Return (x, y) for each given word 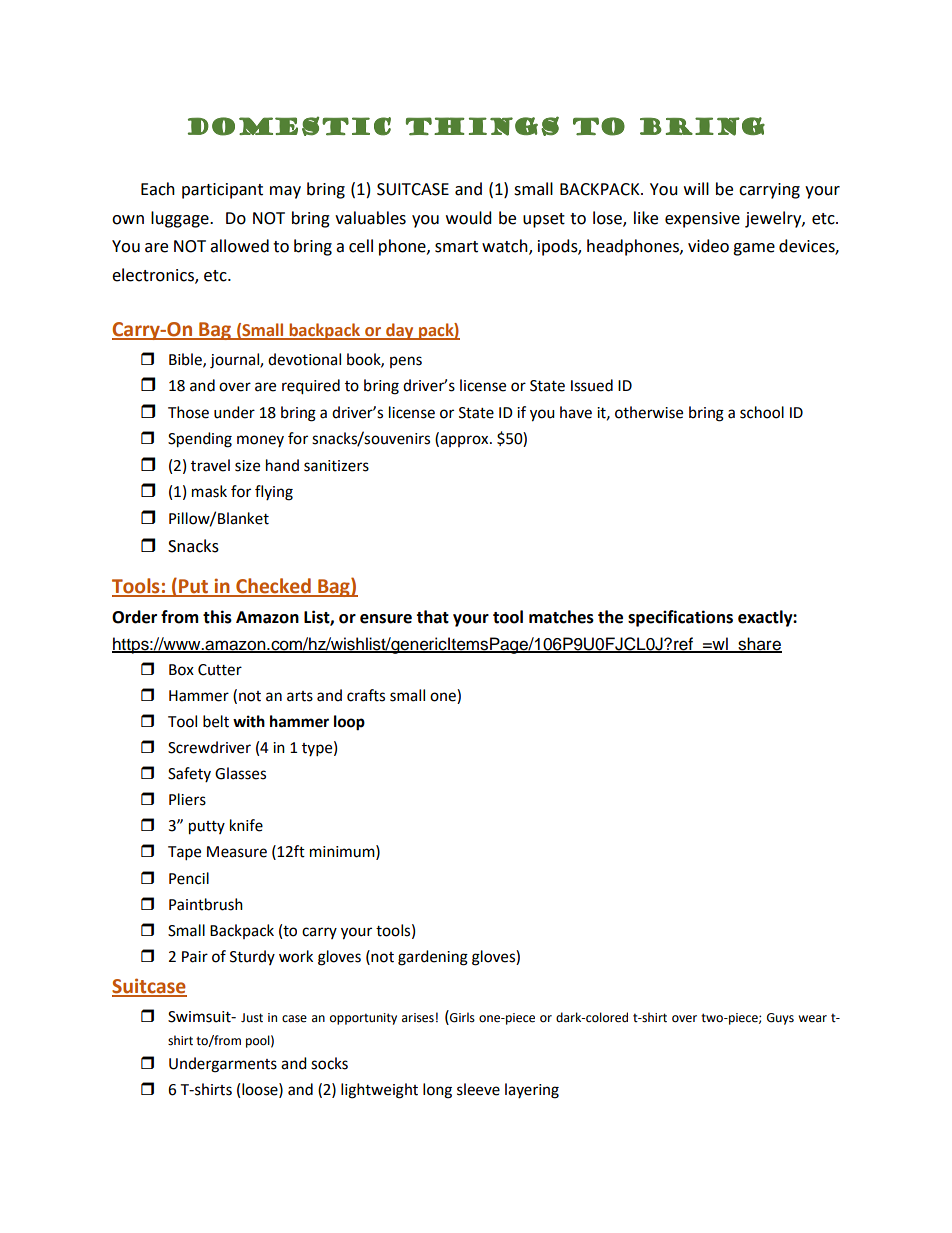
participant (222, 191)
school (762, 412)
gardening (433, 958)
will (696, 188)
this (217, 617)
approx (464, 441)
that (432, 617)
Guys (780, 1019)
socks (329, 1063)
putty (207, 828)
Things (482, 126)
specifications (680, 618)
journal (235, 361)
